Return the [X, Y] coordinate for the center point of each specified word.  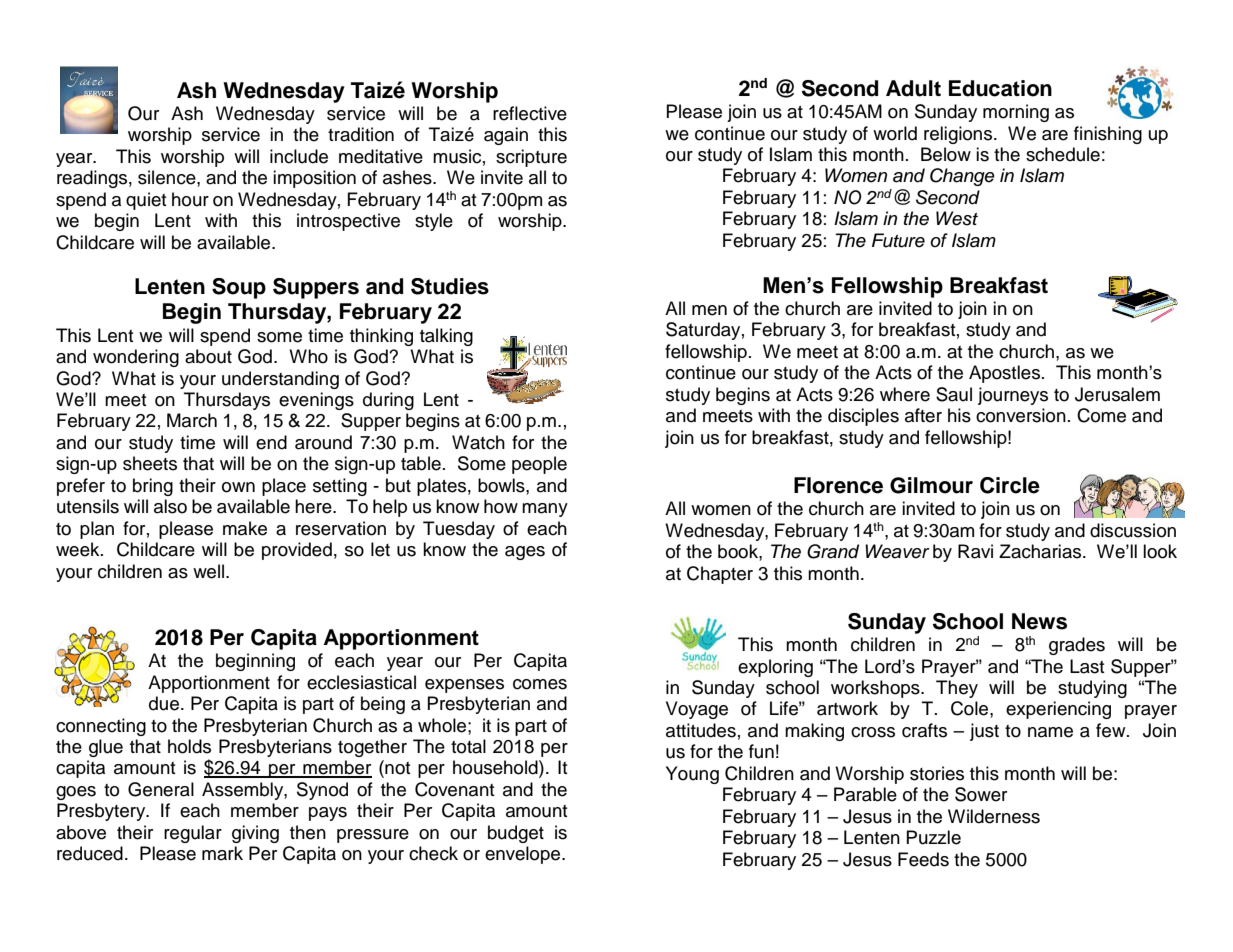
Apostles [1006, 374]
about [208, 356]
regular [193, 834]
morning [1016, 113]
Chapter [720, 575]
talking [446, 337]
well [210, 571]
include [299, 156]
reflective [530, 113]
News [1039, 621]
